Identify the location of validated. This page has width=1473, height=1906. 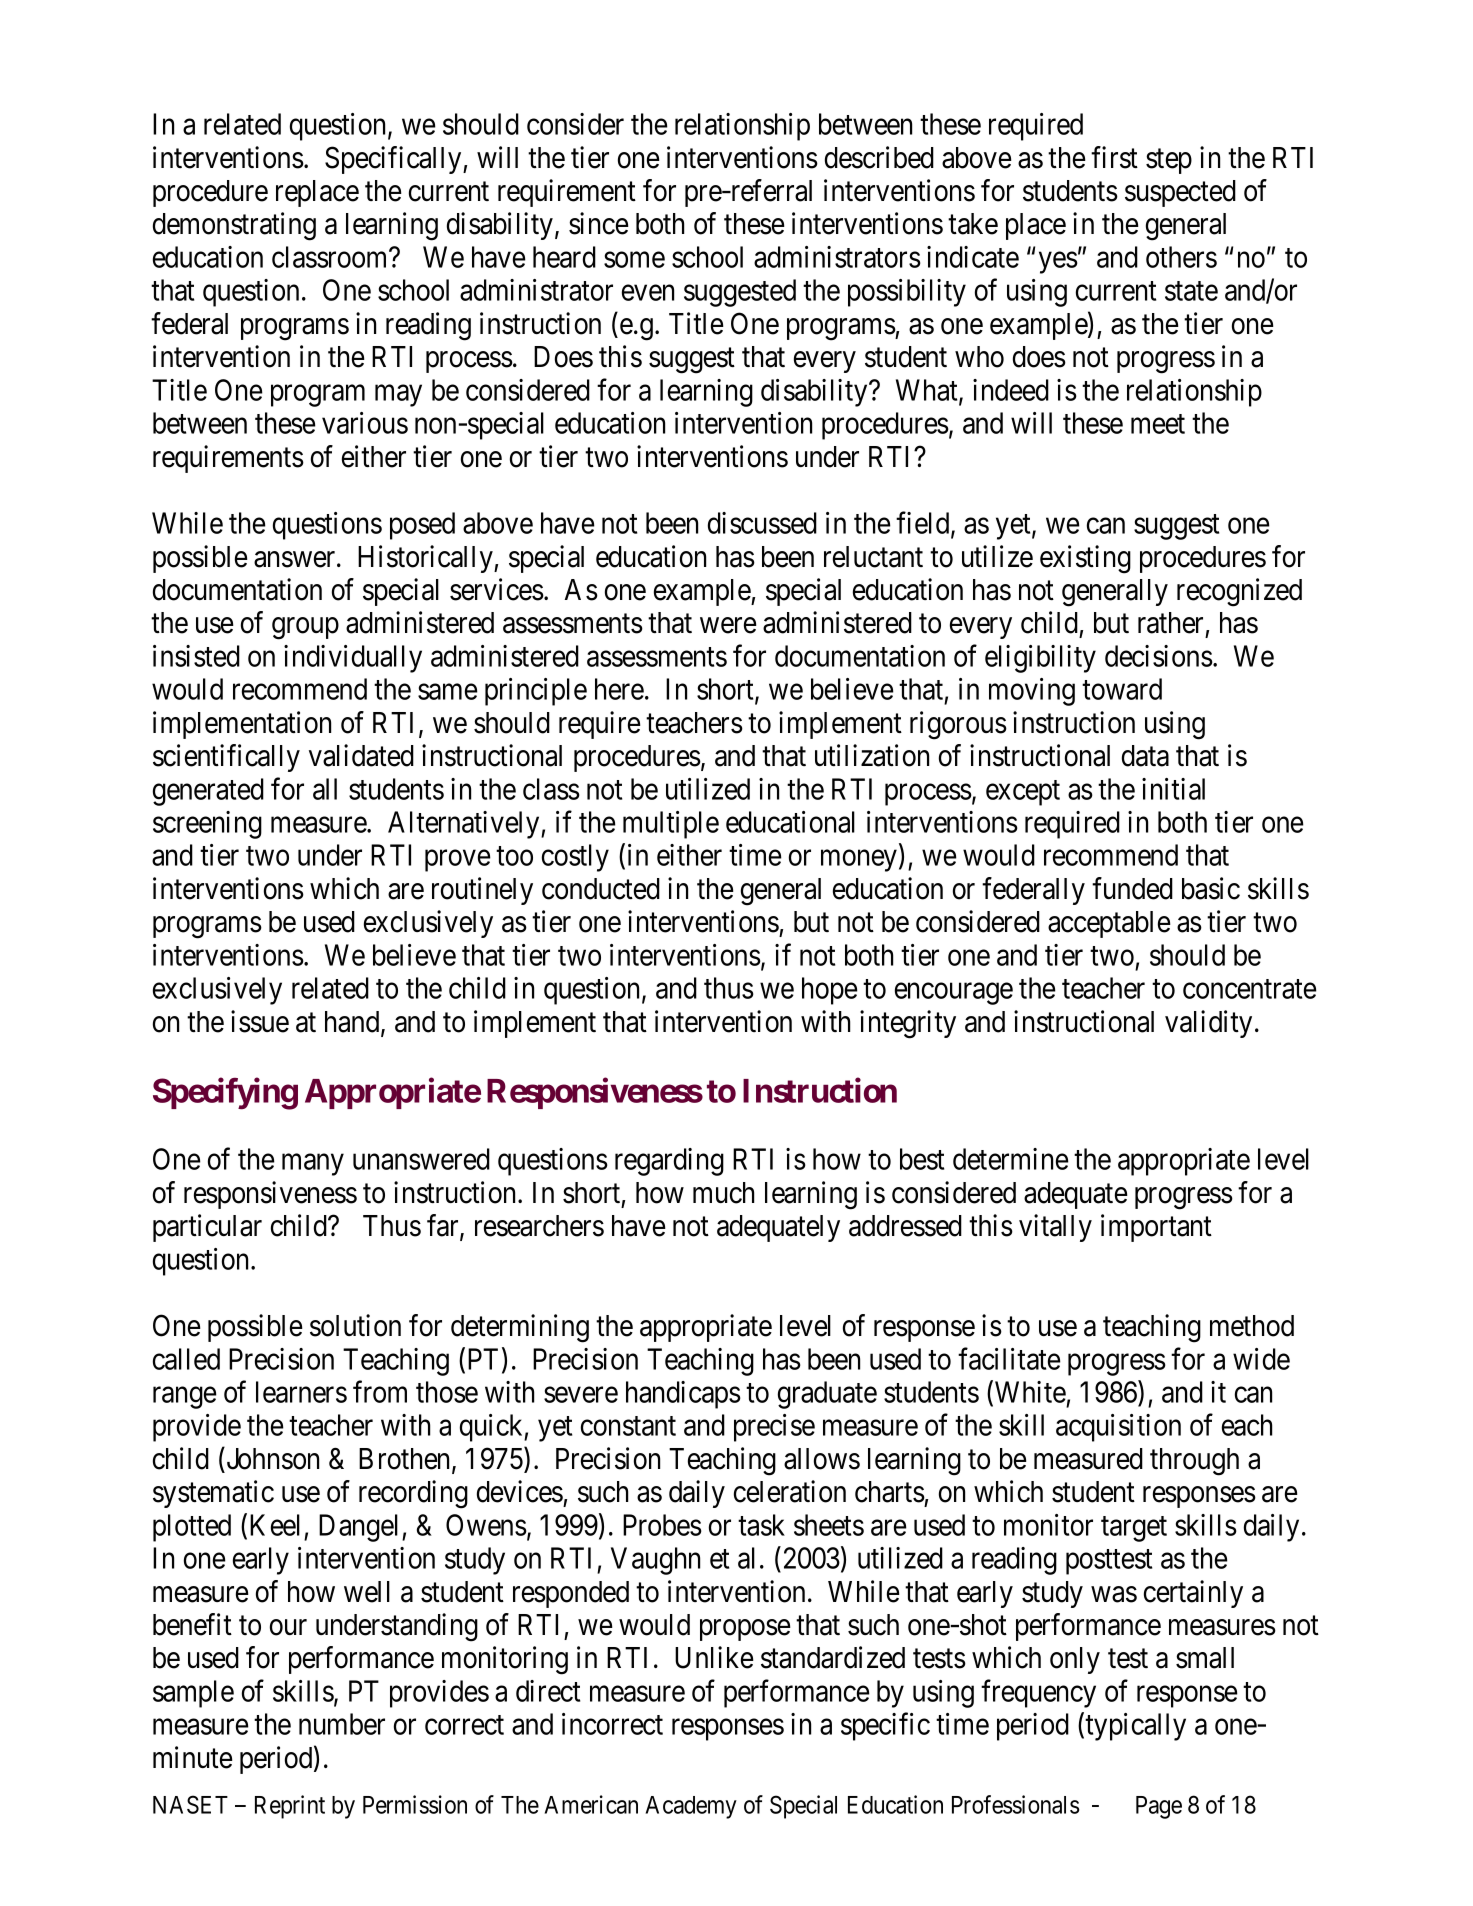
(361, 755).
